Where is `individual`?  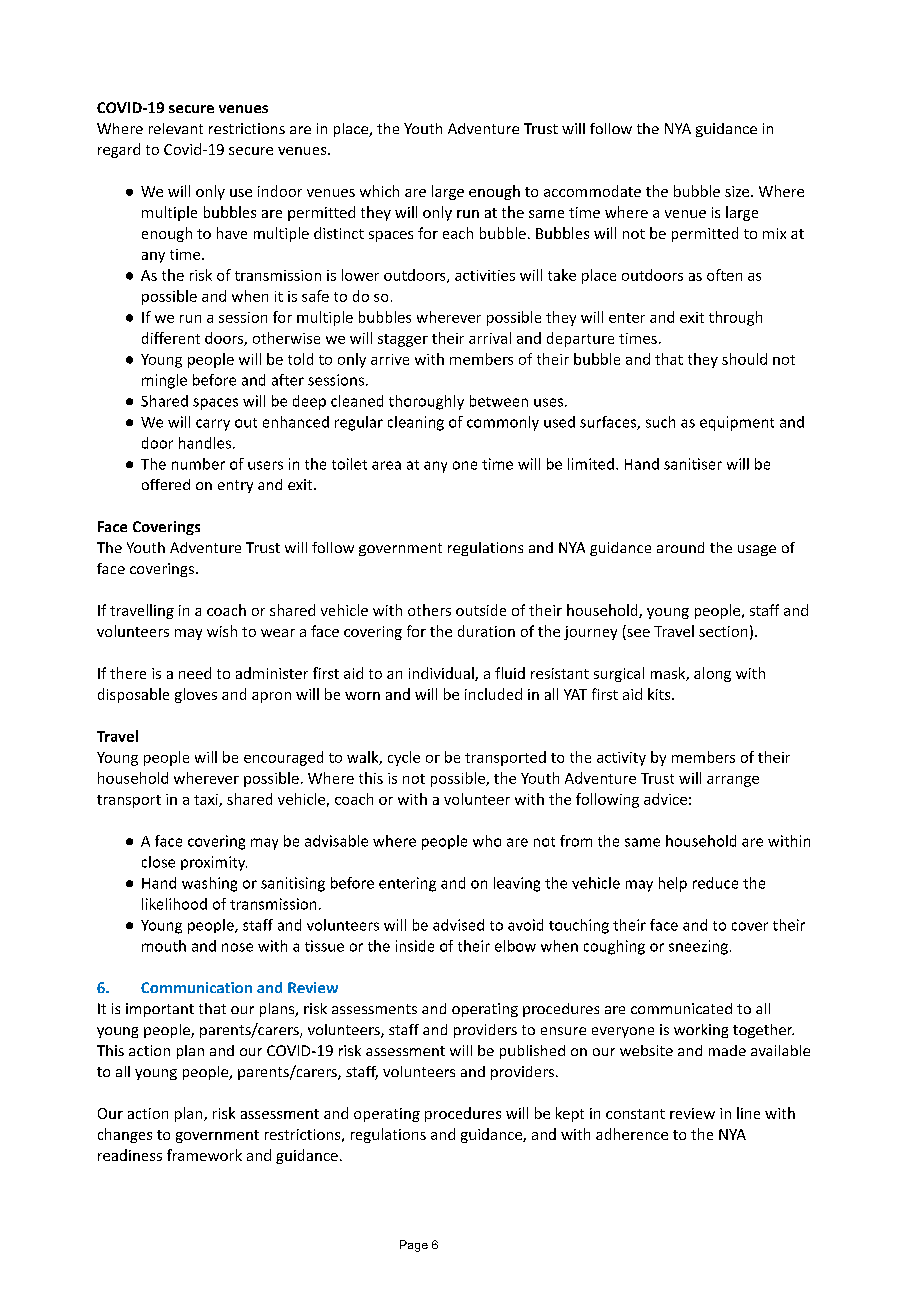
individual is located at coordinates (442, 674).
